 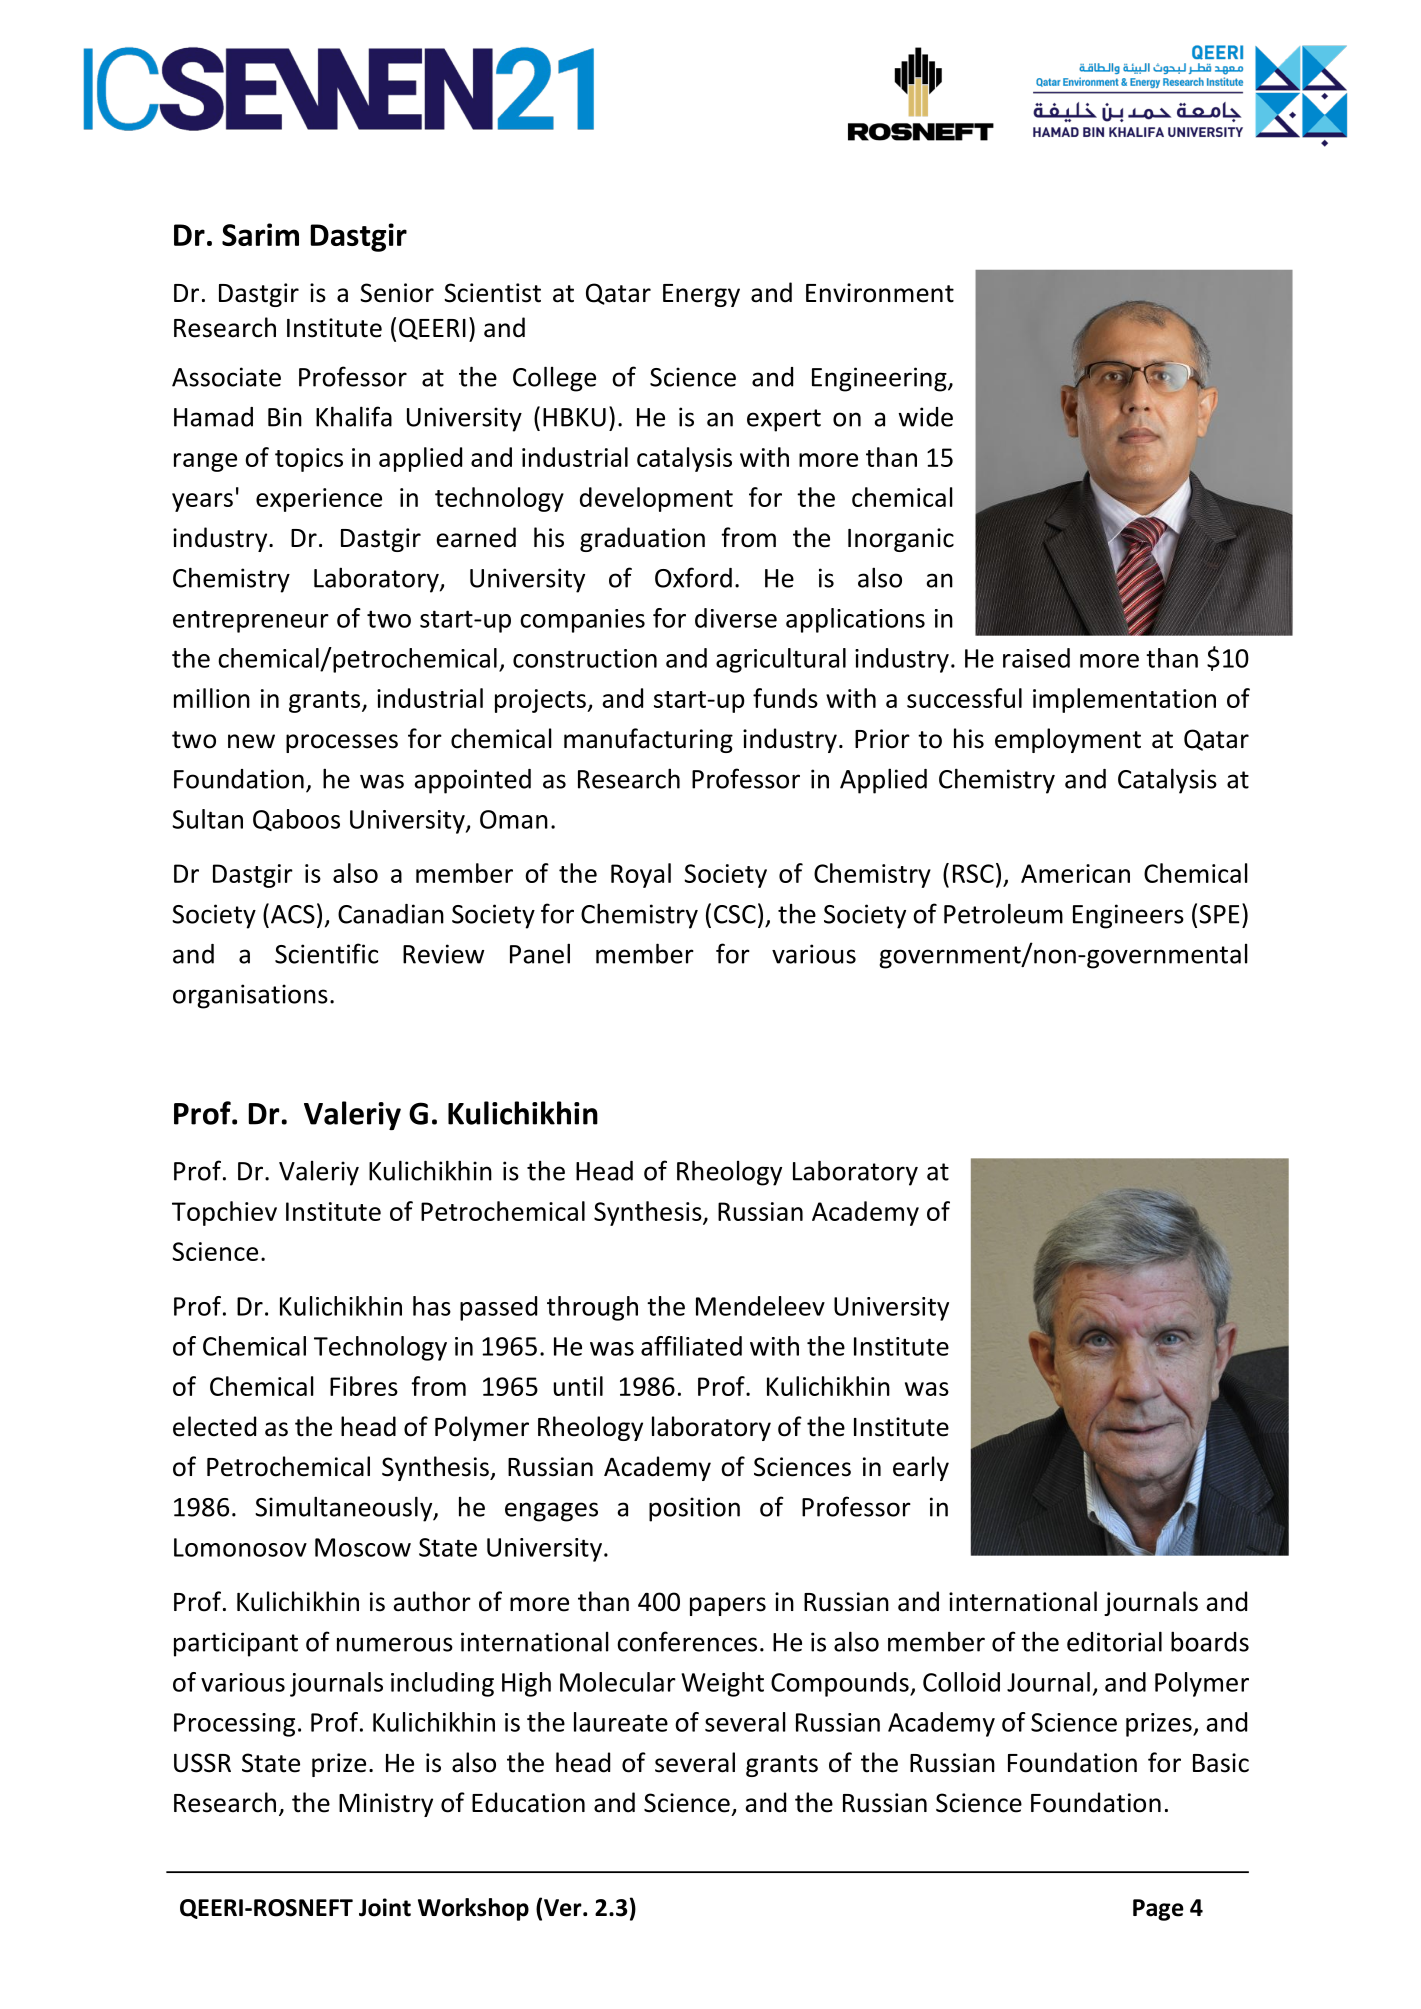 I want to click on Education, so click(x=528, y=1802).
